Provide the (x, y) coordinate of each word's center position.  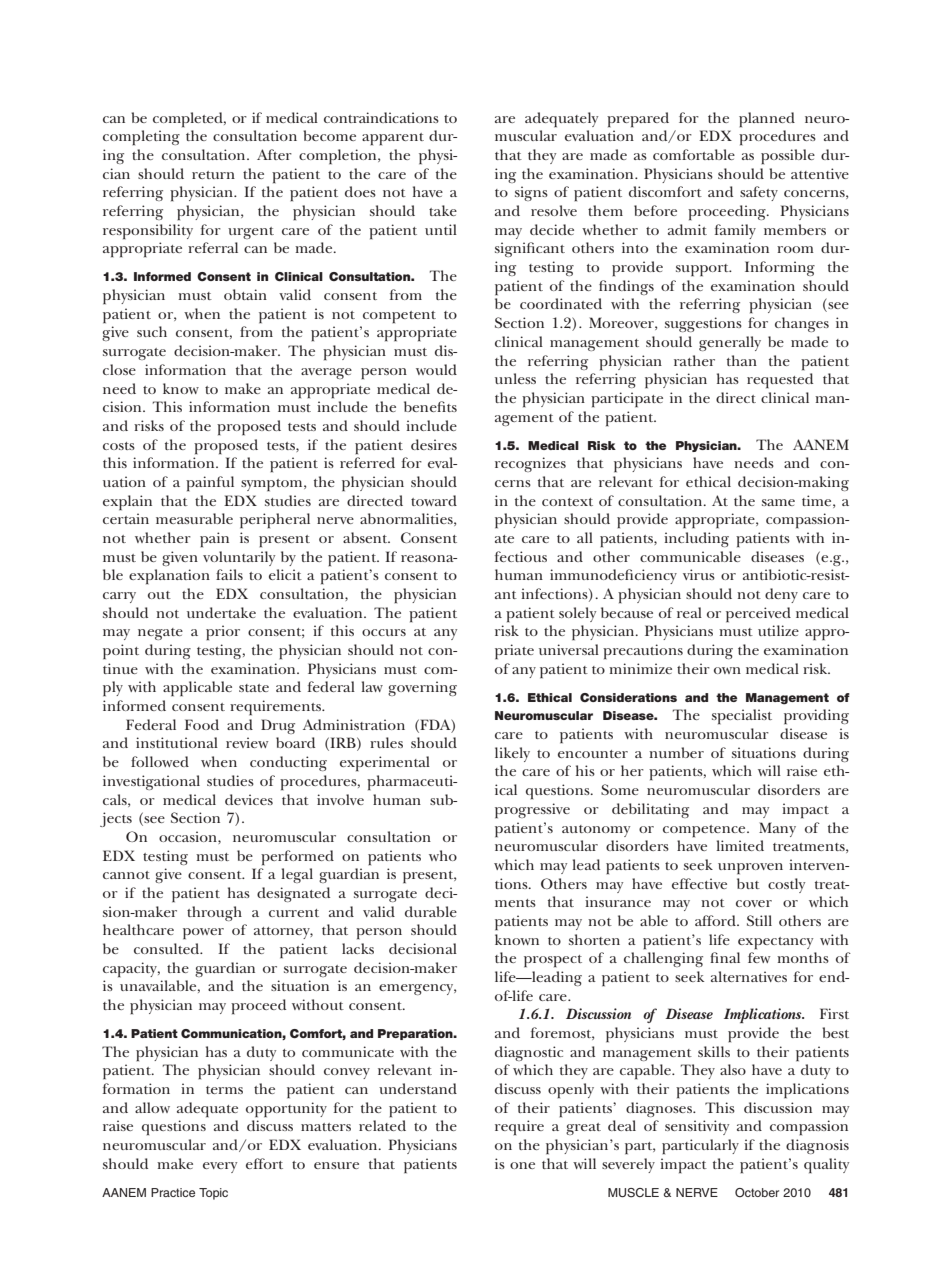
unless (515, 378)
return (213, 175)
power (203, 934)
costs (119, 446)
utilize (778, 630)
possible (788, 156)
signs (531, 193)
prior (223, 632)
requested (780, 380)
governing (422, 688)
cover (754, 903)
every (220, 1167)
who (443, 855)
